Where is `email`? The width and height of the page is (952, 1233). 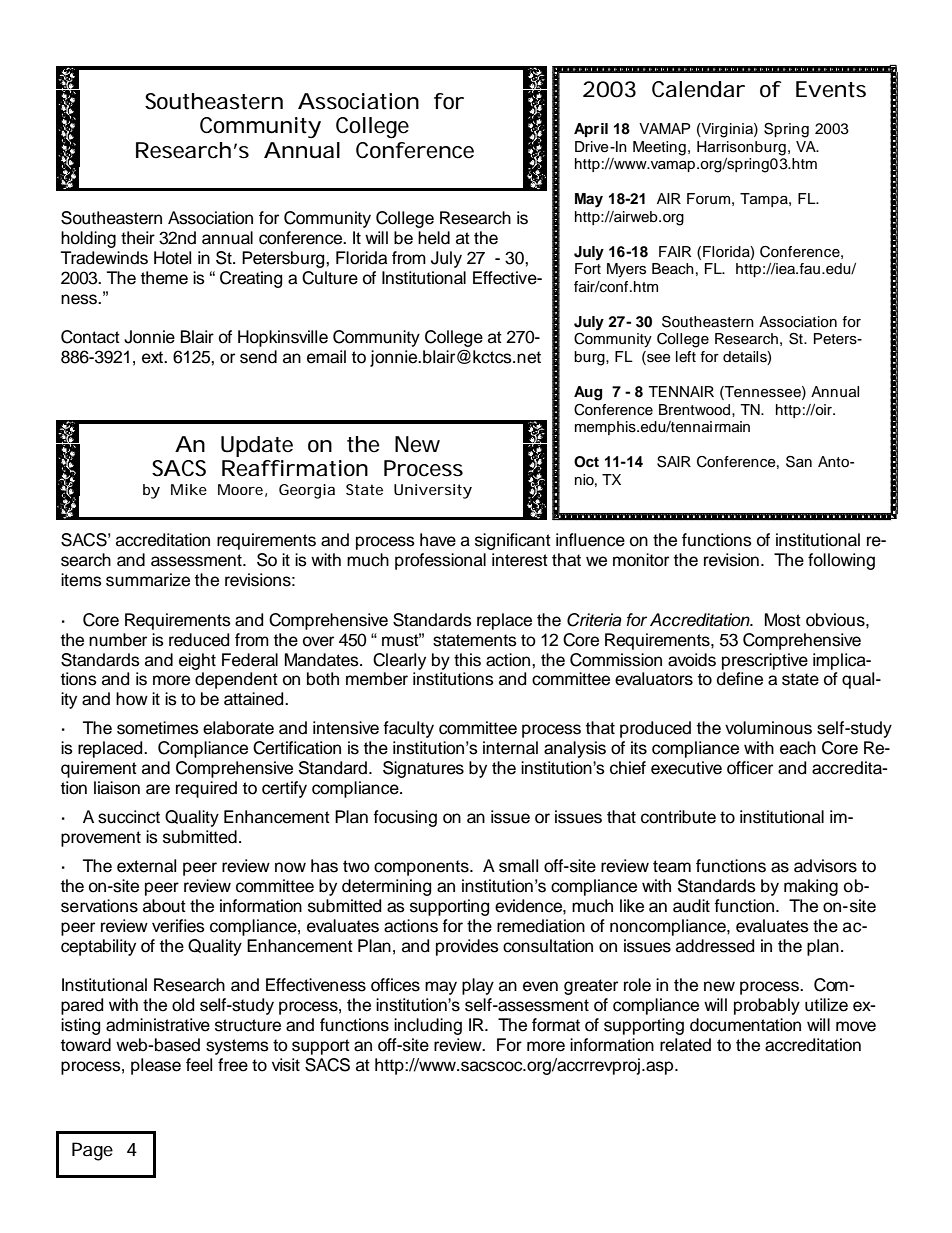 email is located at coordinates (326, 357).
